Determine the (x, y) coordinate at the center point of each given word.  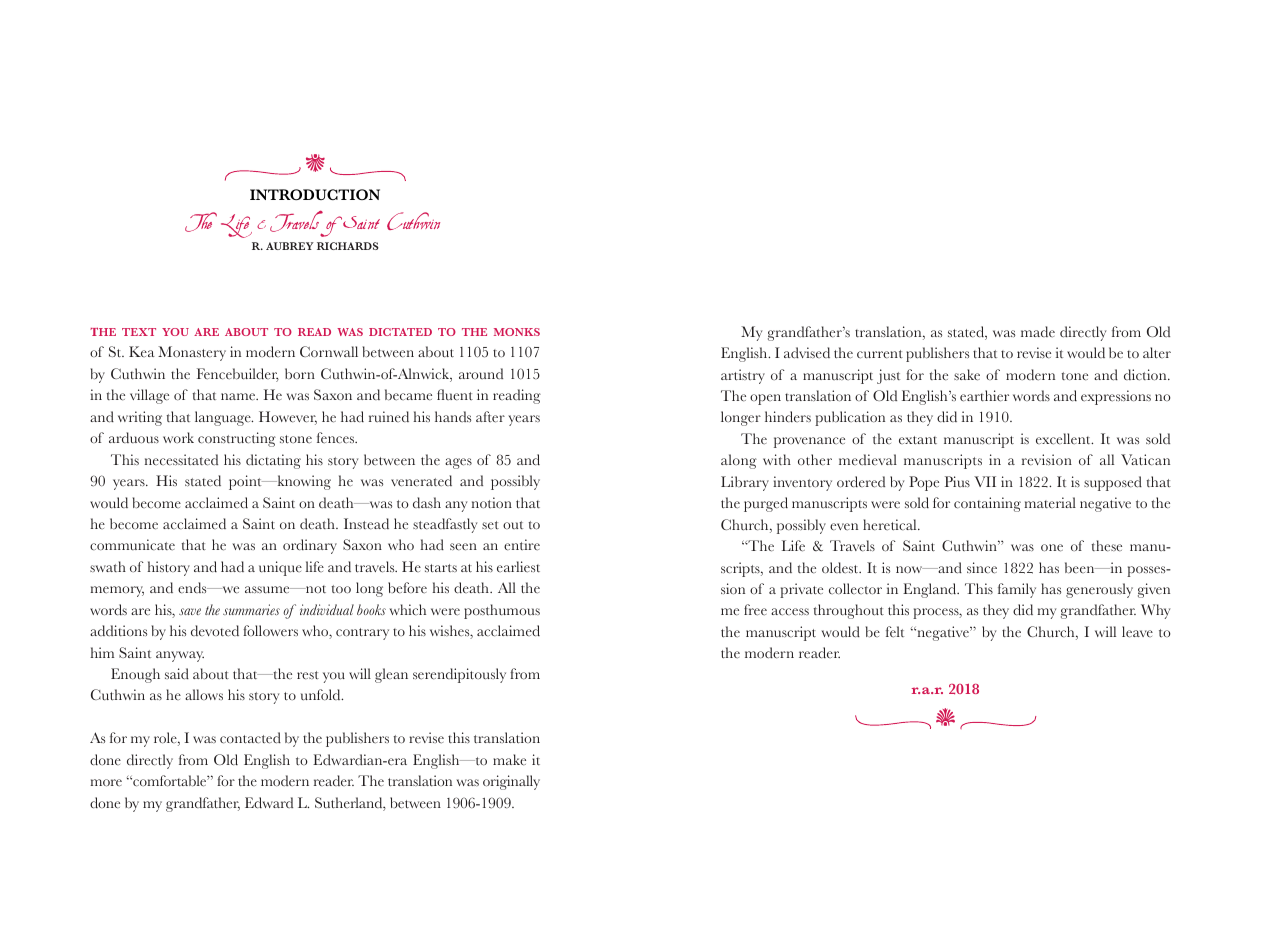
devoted (215, 631)
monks (517, 332)
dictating (273, 461)
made (1038, 332)
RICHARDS (348, 246)
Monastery (192, 353)
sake (967, 375)
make (509, 760)
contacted (250, 738)
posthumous (502, 611)
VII (985, 481)
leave (1137, 632)
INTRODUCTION (315, 194)
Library (745, 483)
